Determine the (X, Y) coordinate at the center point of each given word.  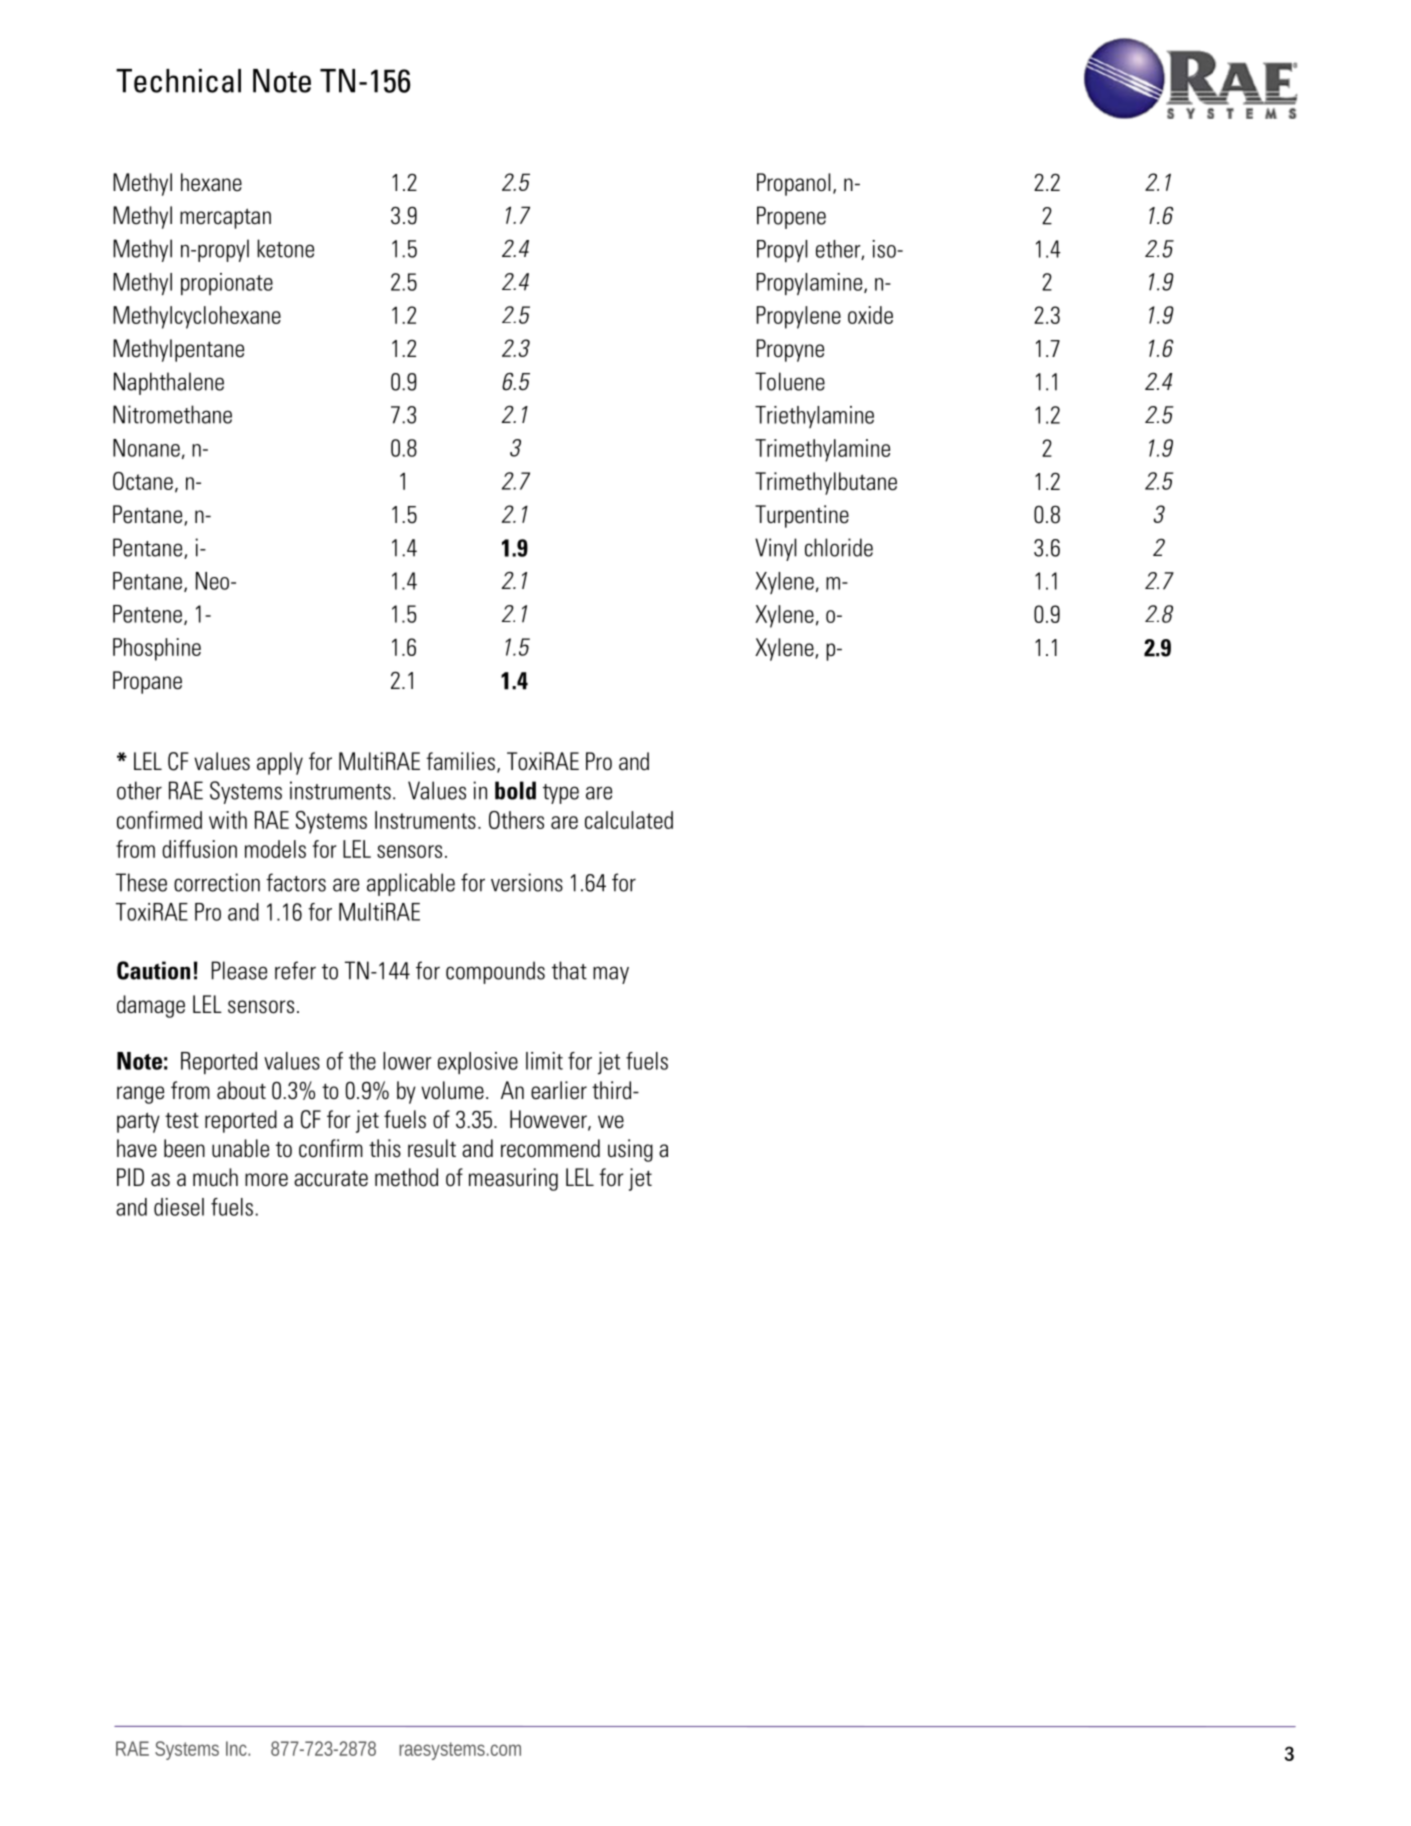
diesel (179, 1207)
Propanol (793, 184)
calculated (629, 820)
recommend (550, 1148)
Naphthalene (169, 383)
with (228, 820)
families (460, 761)
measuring (513, 1179)
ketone (285, 248)
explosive (478, 1063)
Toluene (790, 381)
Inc (238, 1748)
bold (515, 790)
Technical (178, 81)
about (241, 1090)
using (630, 1150)
